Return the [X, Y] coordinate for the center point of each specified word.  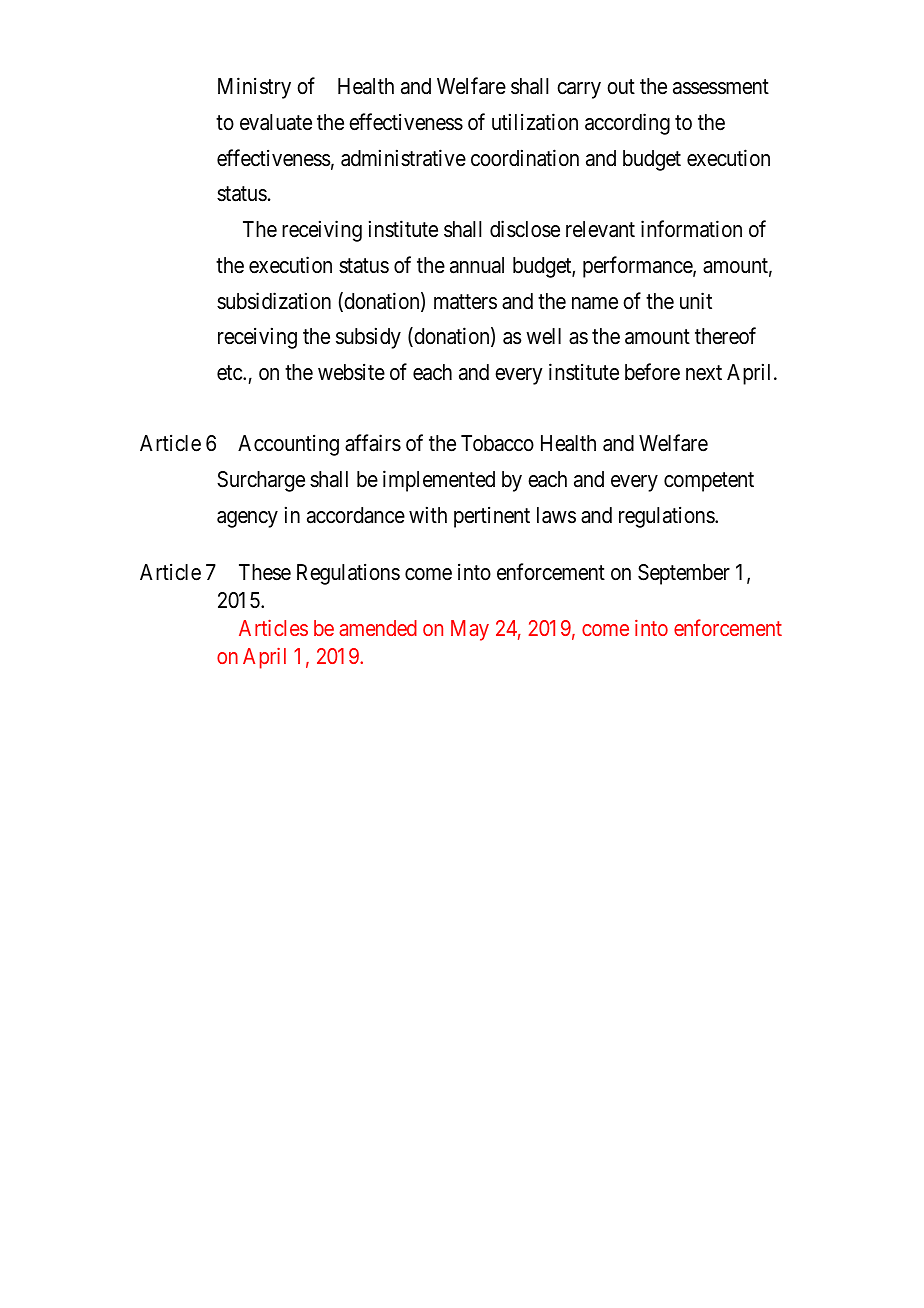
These [265, 572]
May [470, 630]
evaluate [276, 122]
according [627, 124]
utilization [535, 122]
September [684, 574]
